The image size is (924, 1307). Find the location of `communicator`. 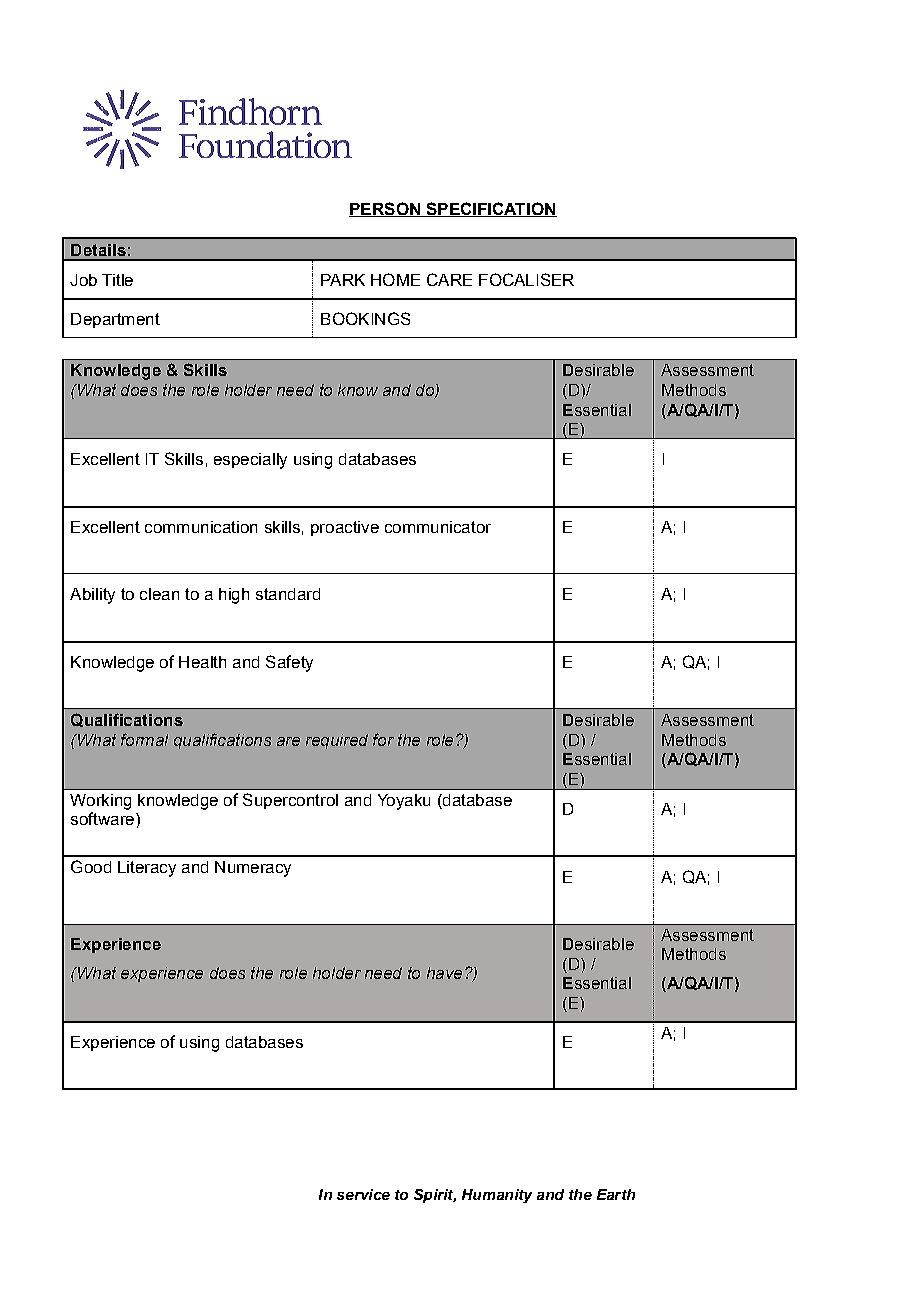

communicator is located at coordinates (438, 527).
